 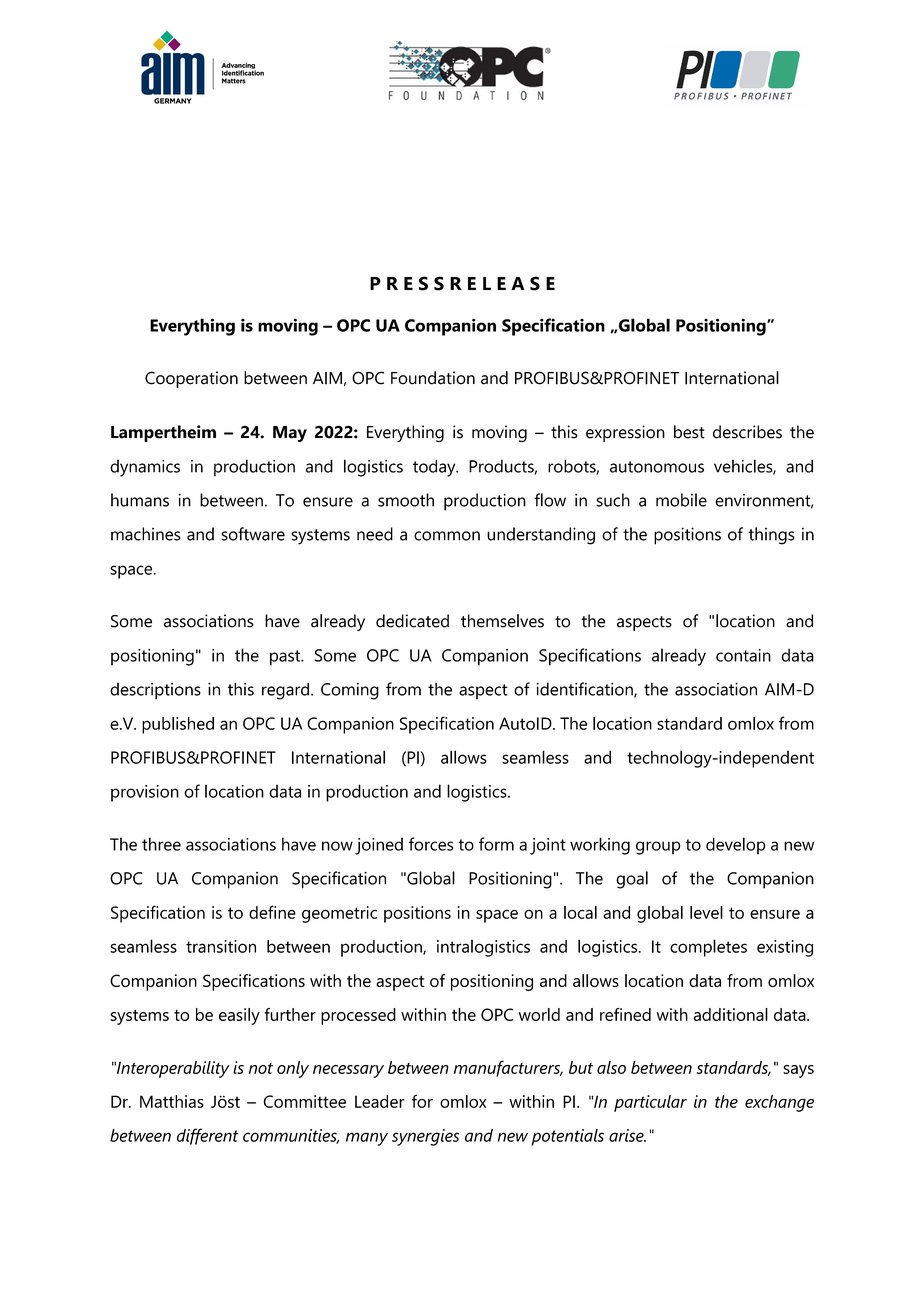 I want to click on develop, so click(x=736, y=846).
